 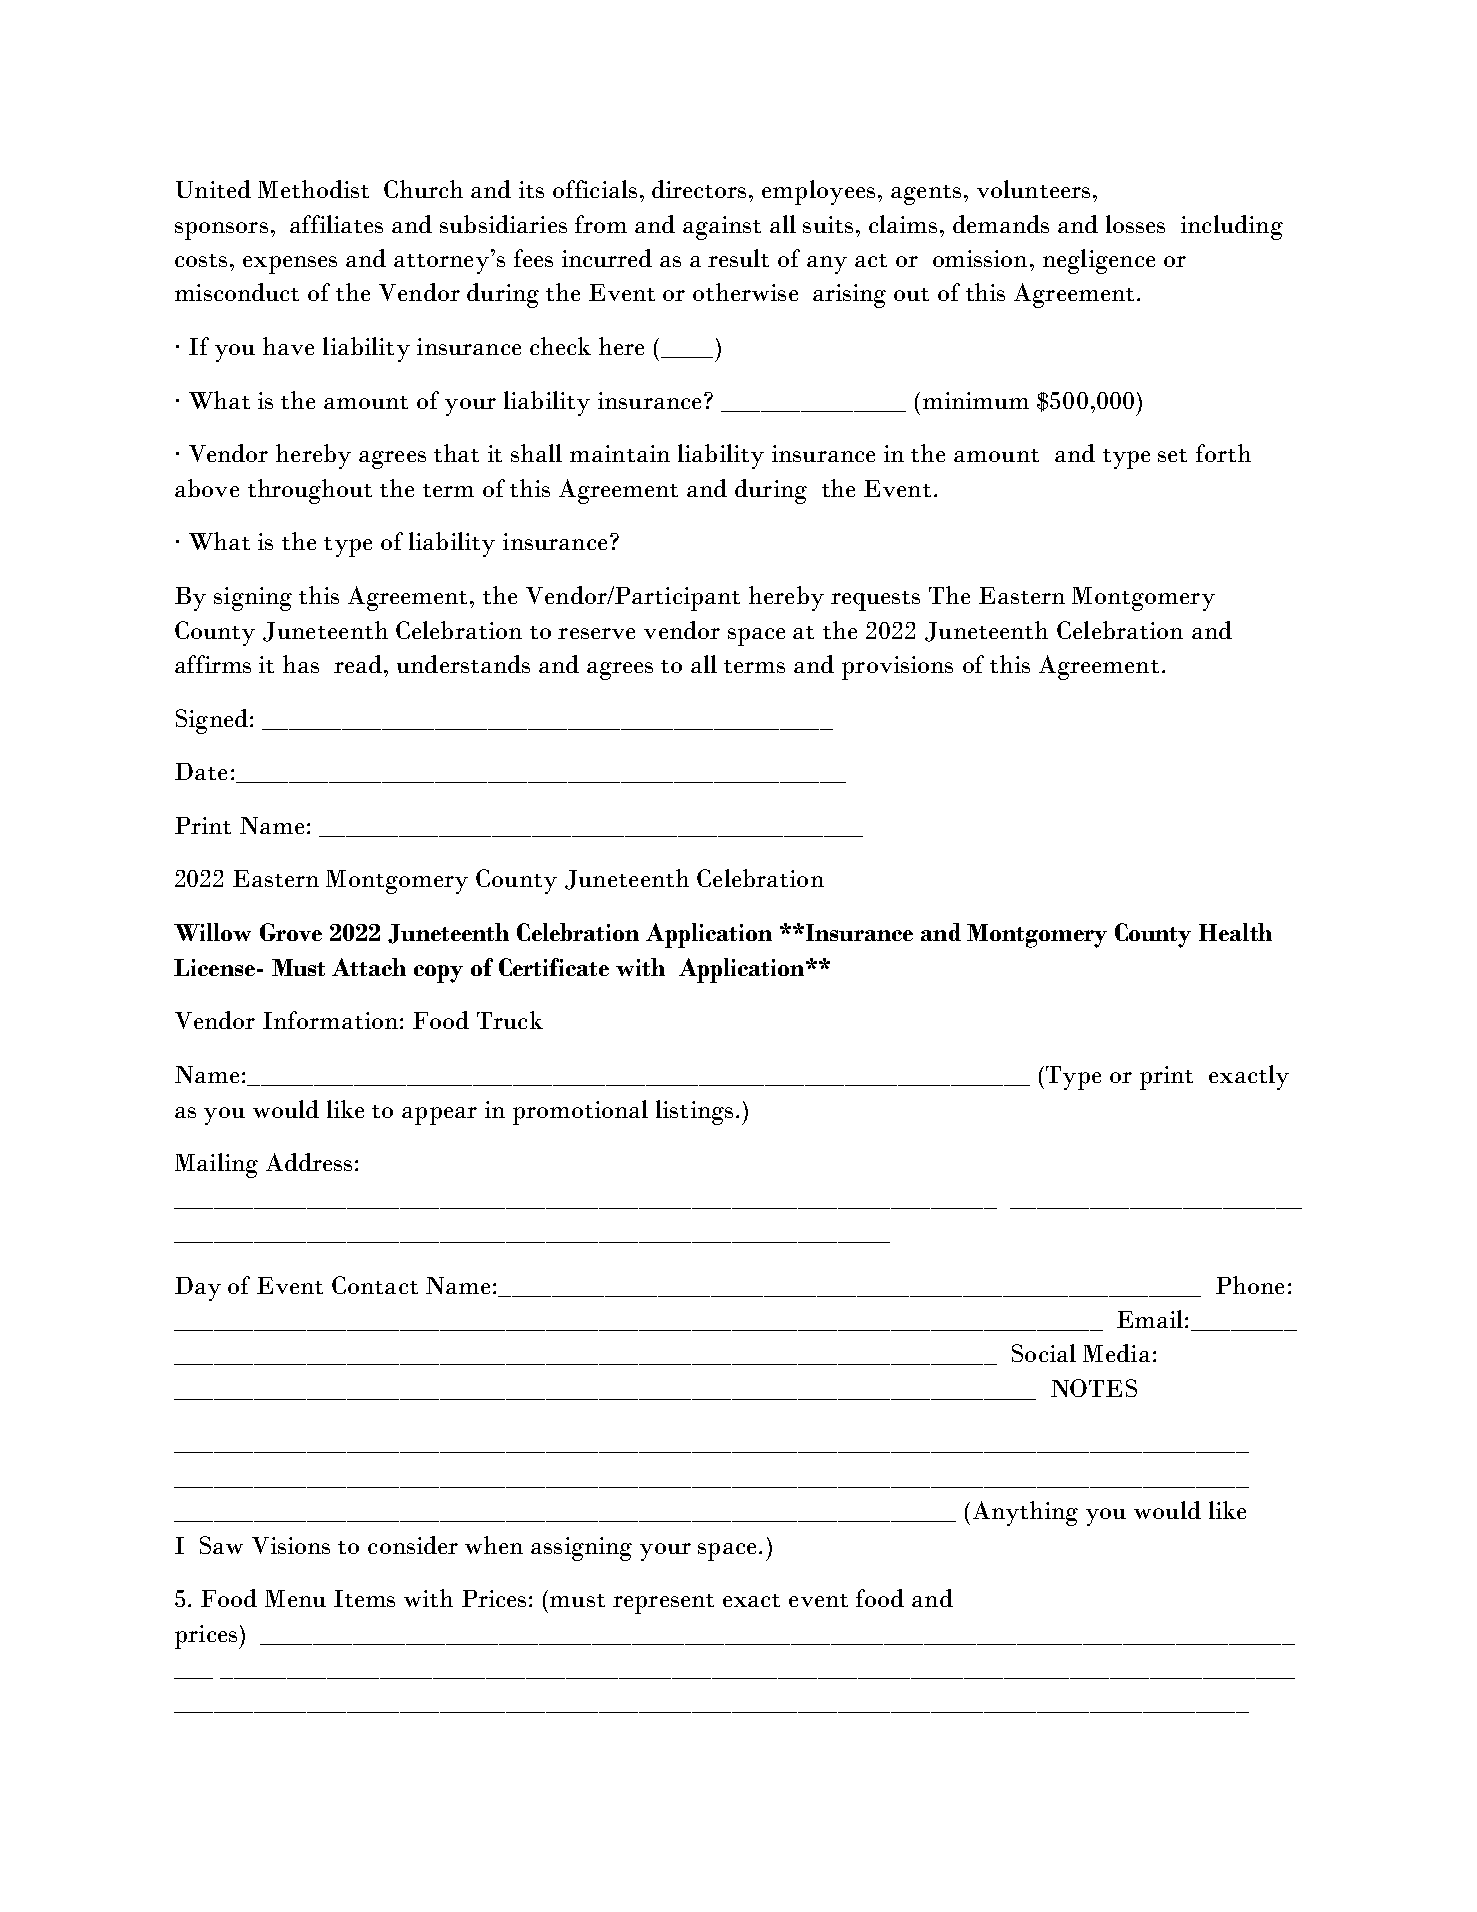 What do you see at coordinates (722, 228) in the screenshot?
I see `against` at bounding box center [722, 228].
